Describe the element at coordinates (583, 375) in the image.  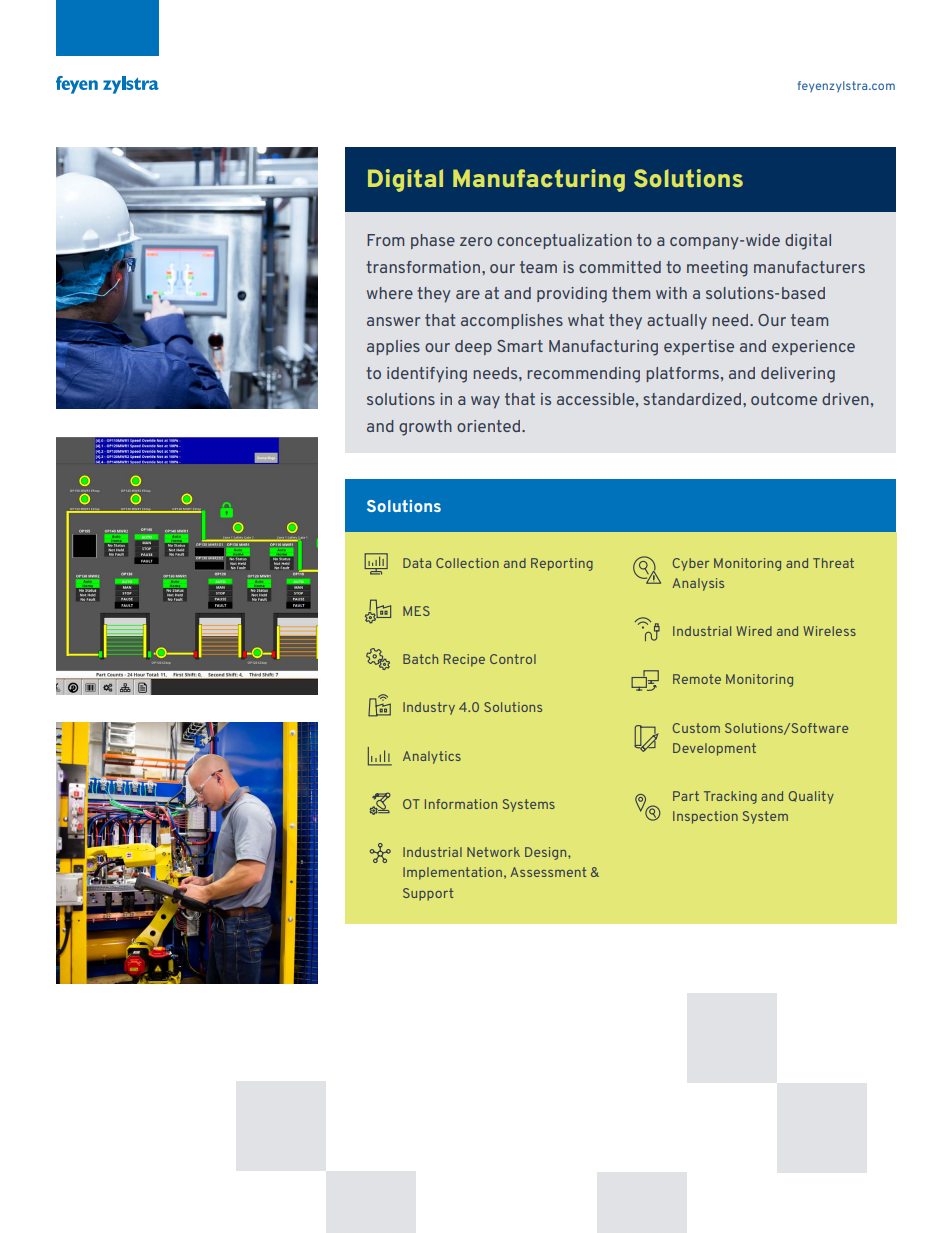
I see `recommending` at that location.
